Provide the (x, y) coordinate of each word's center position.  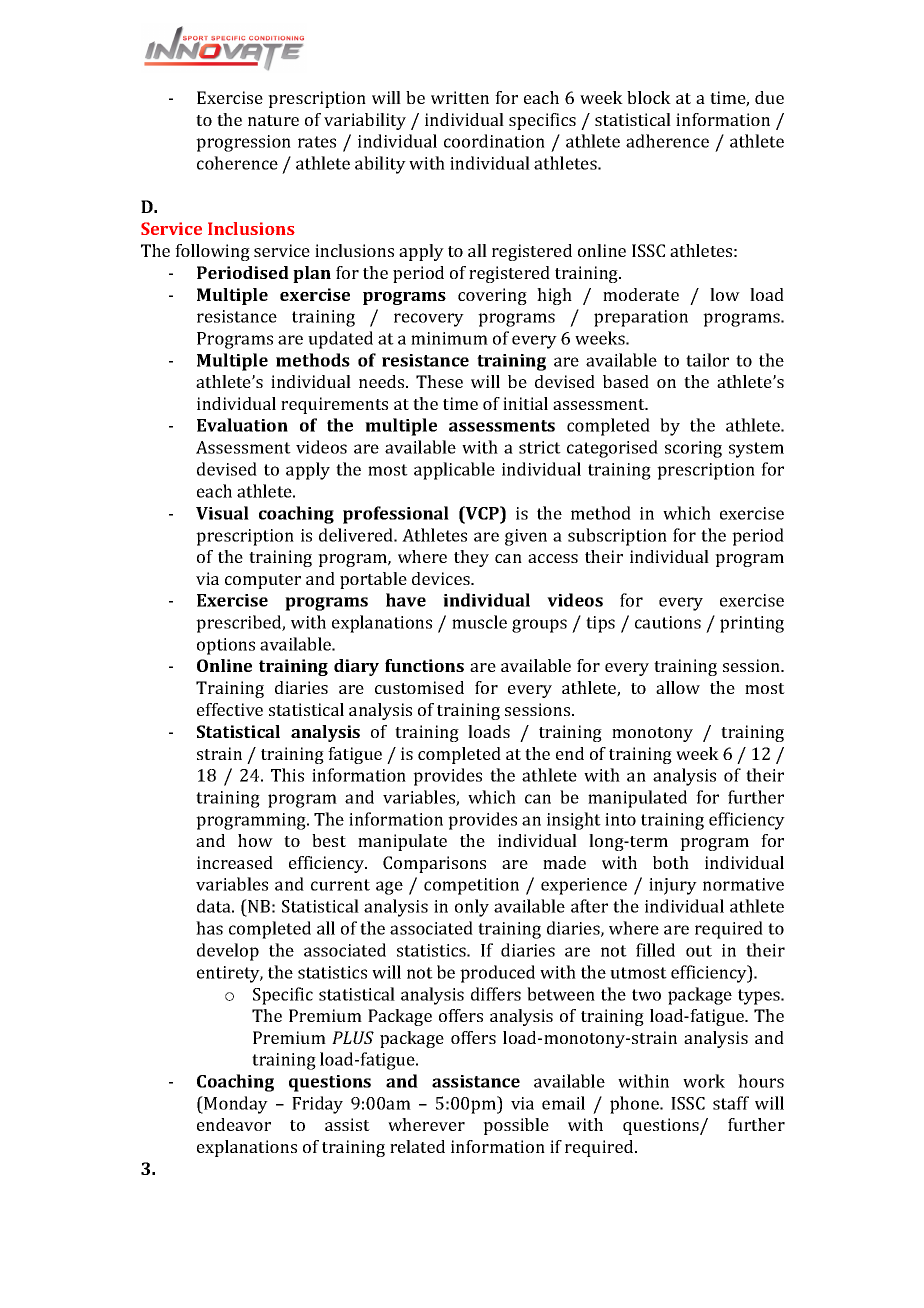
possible (516, 1126)
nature (273, 120)
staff (731, 1103)
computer (263, 581)
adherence (667, 141)
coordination (494, 141)
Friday (317, 1105)
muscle (479, 622)
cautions (668, 622)
